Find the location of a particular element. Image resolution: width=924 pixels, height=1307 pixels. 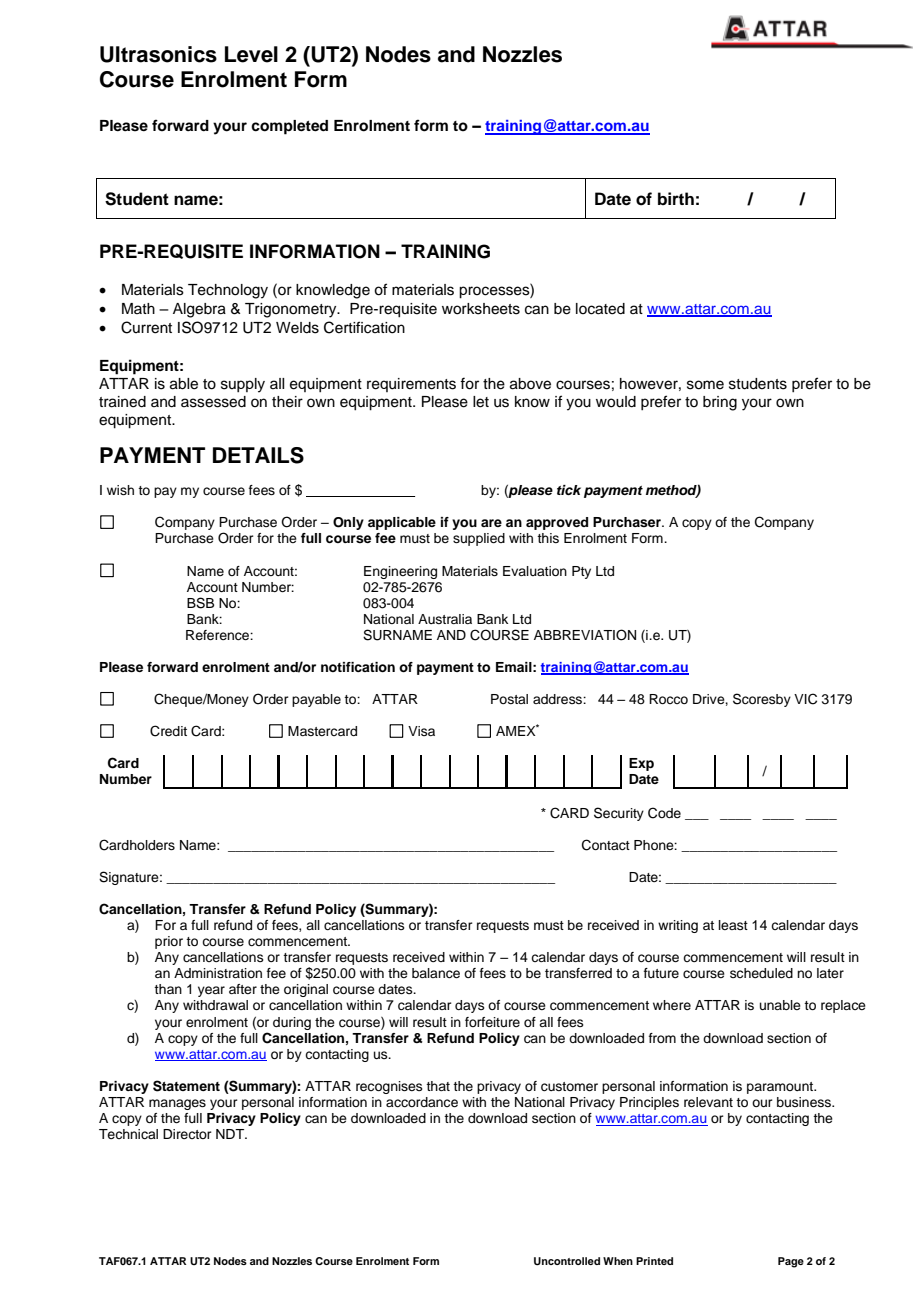

Director is located at coordinates (187, 1134).
